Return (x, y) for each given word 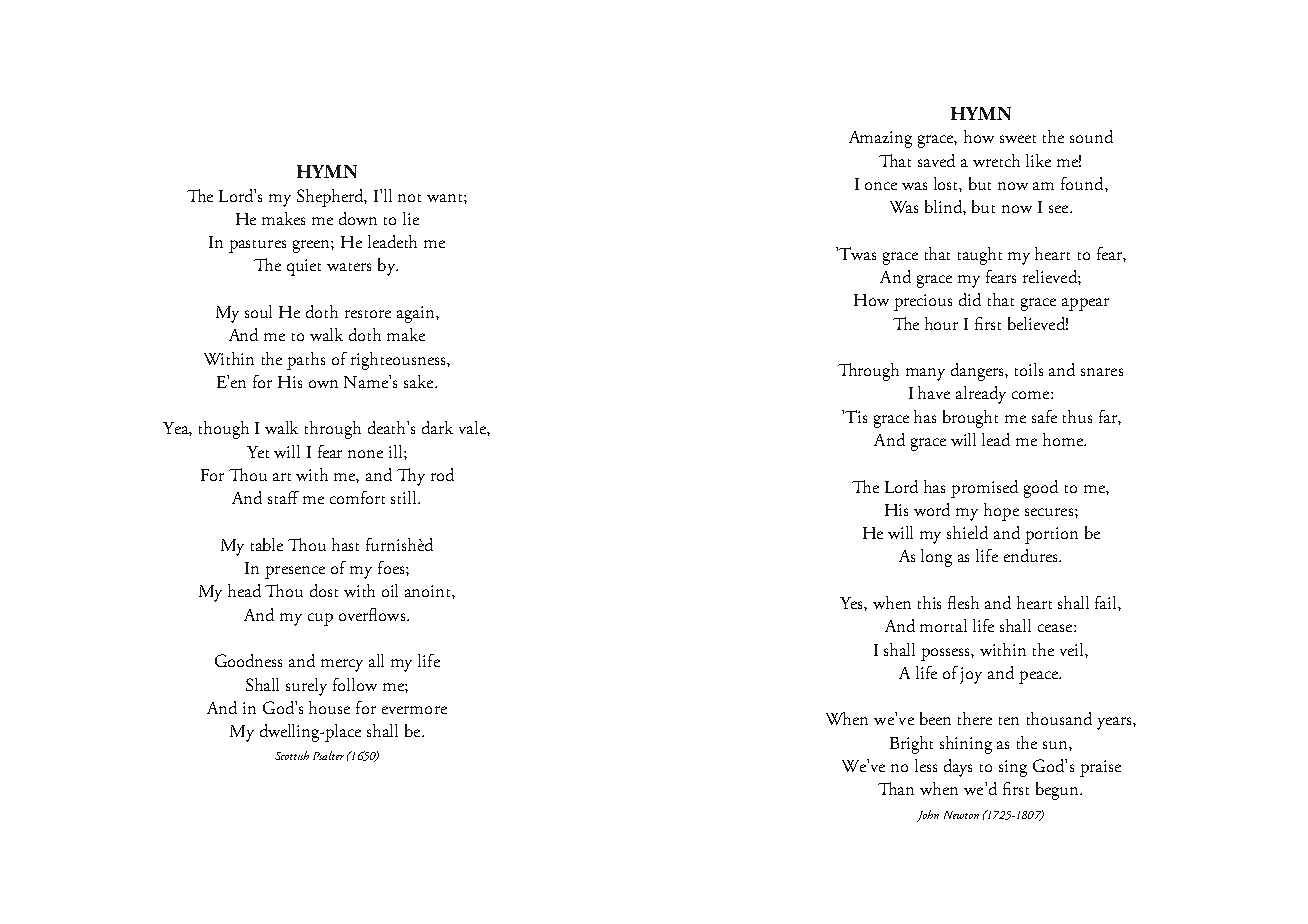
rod (442, 474)
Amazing (880, 139)
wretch (996, 160)
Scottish (292, 755)
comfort (357, 497)
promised (984, 489)
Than (896, 788)
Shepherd (332, 198)
